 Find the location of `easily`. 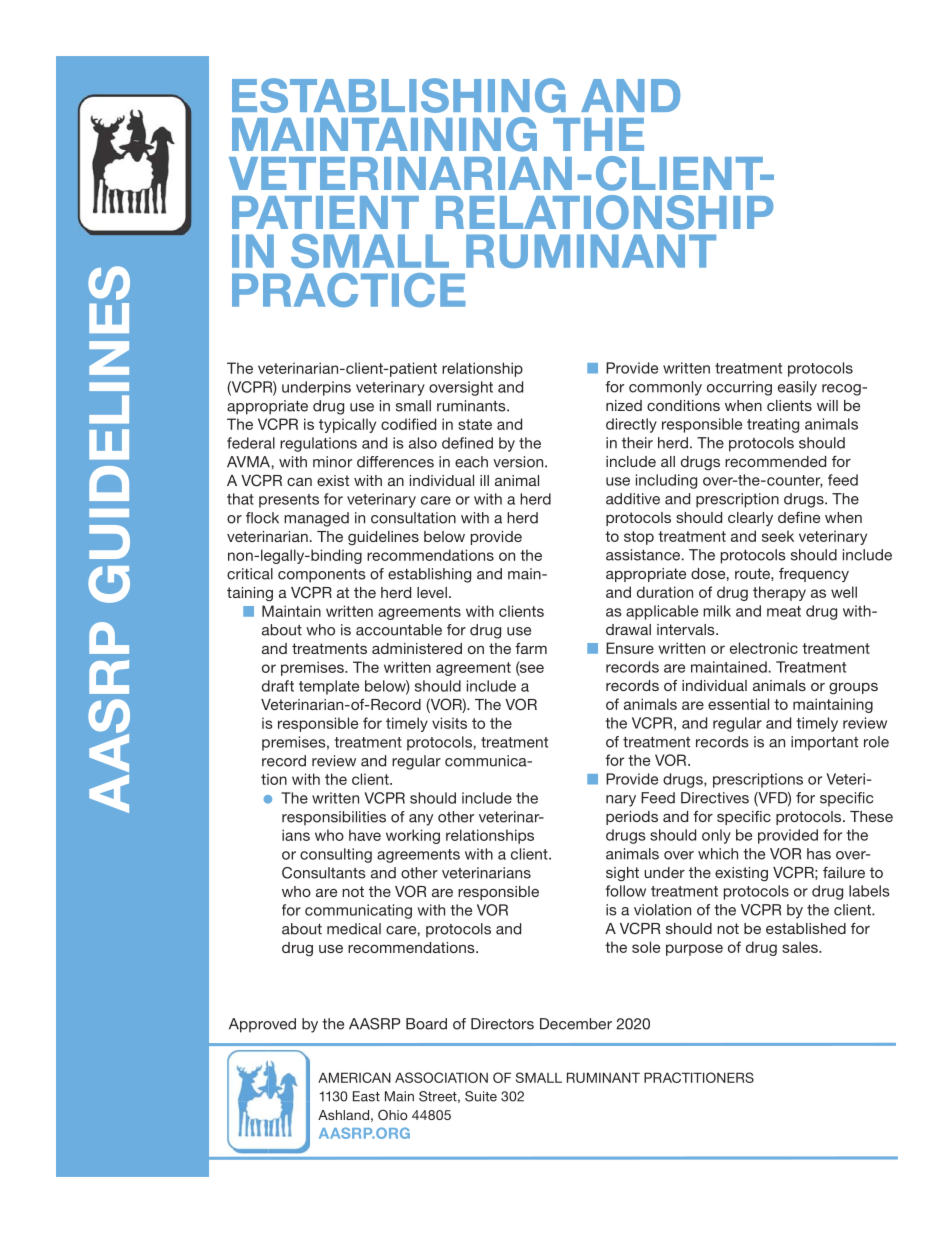

easily is located at coordinates (797, 388).
